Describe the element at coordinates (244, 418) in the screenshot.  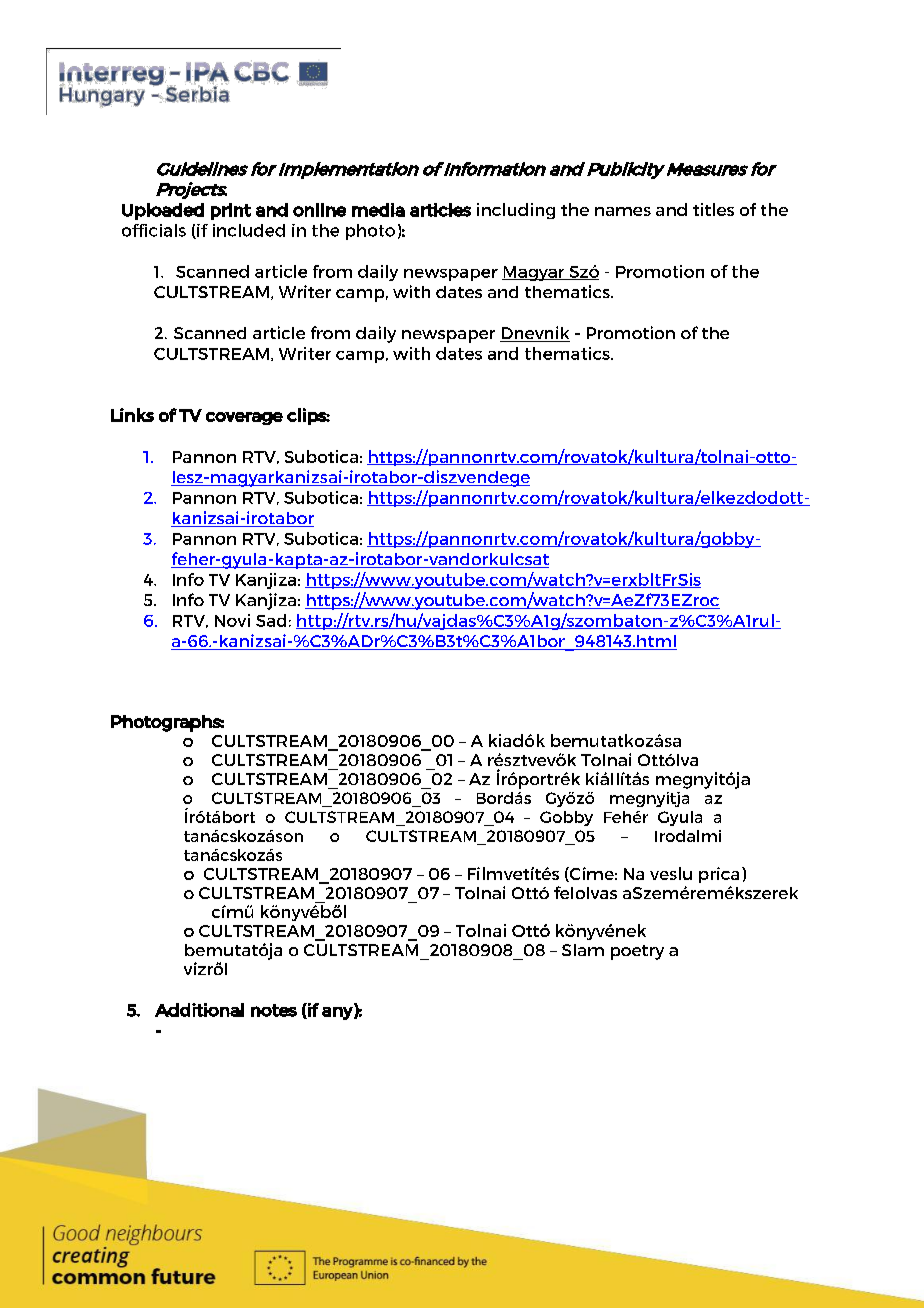
I see `coverage` at that location.
